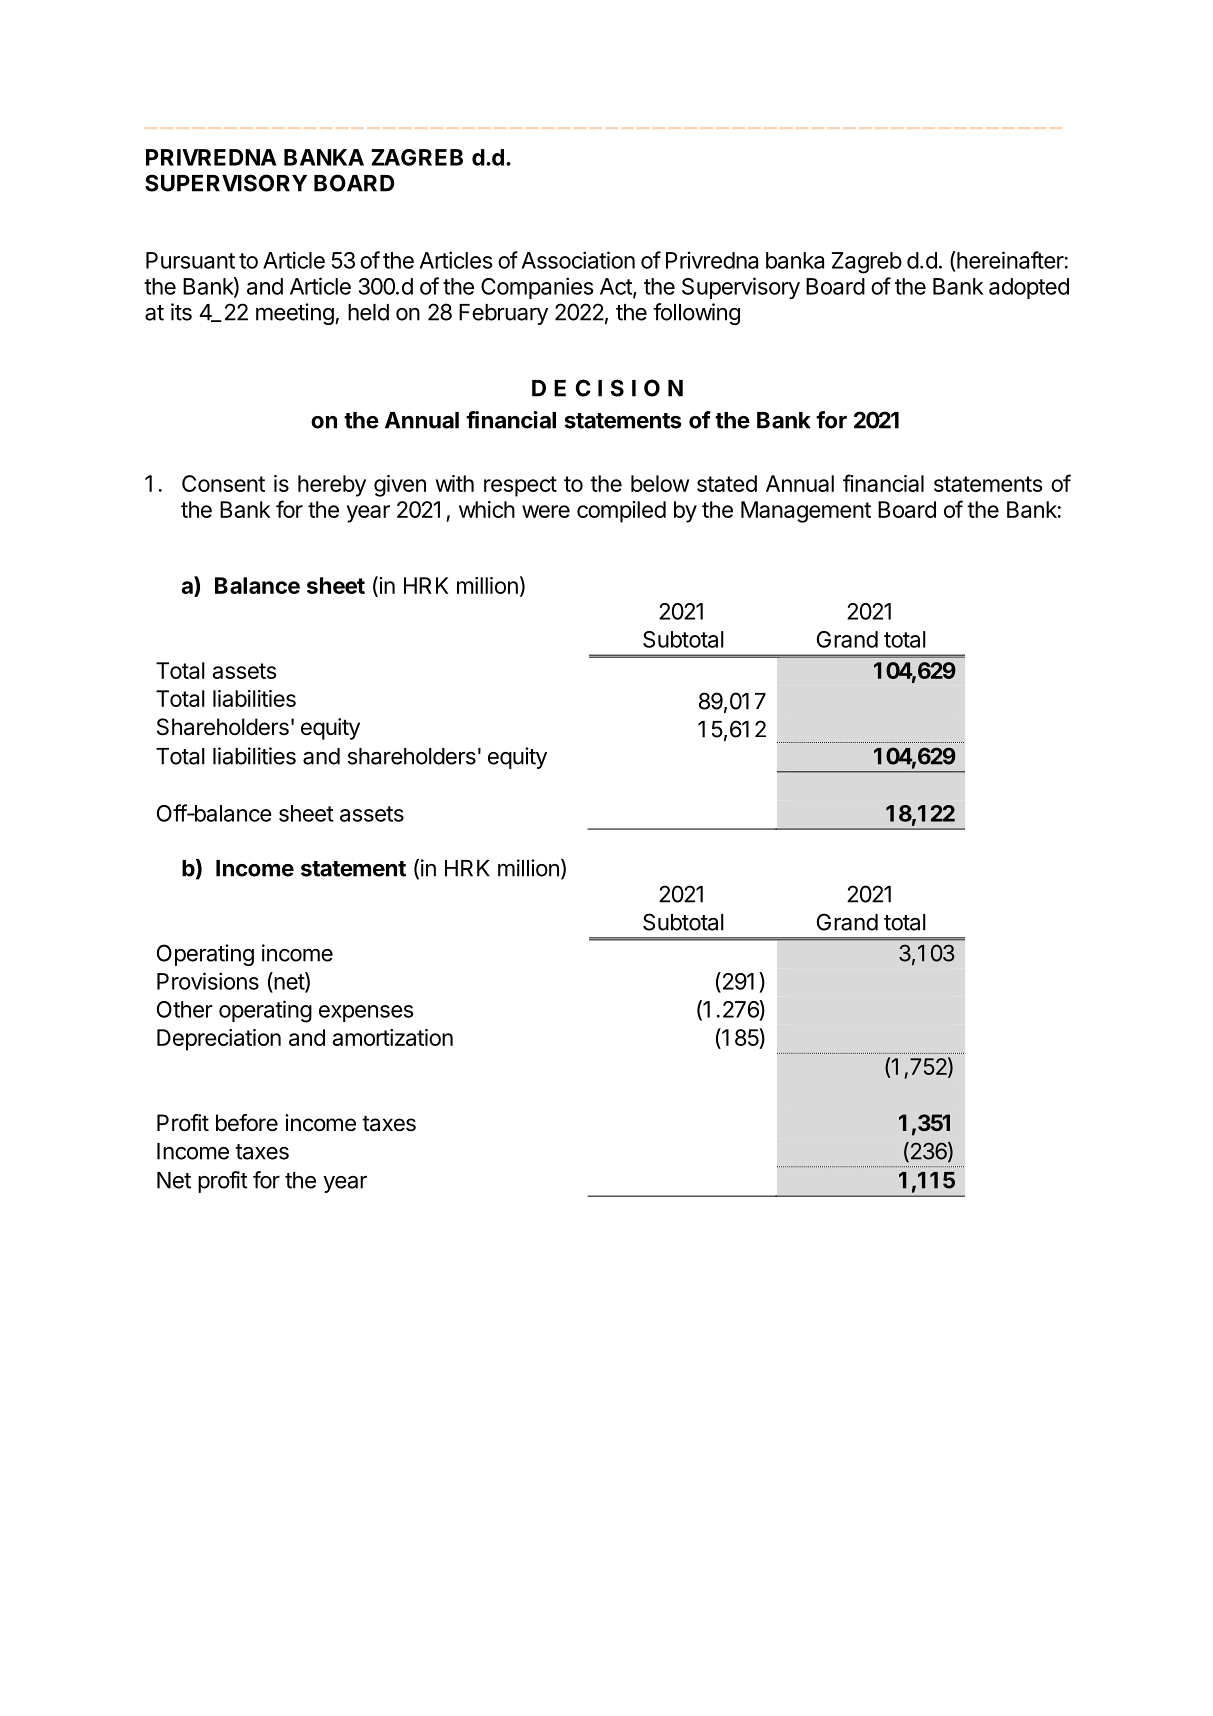 Image resolution: width=1213 pixels, height=1716 pixels. Describe the element at coordinates (621, 512) in the screenshot. I see `compiled` at that location.
